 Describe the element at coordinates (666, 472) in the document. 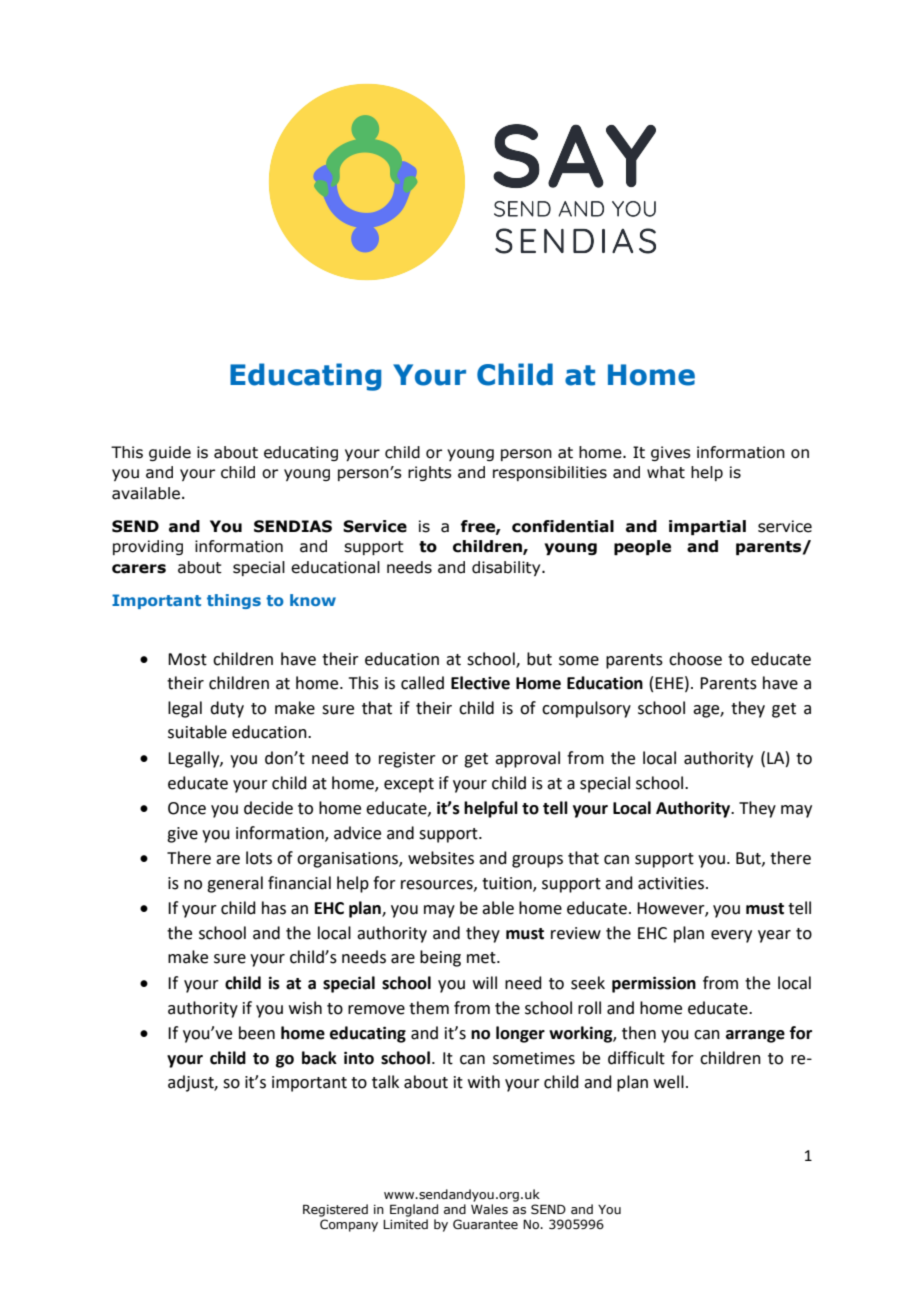

I see `what` at that location.
